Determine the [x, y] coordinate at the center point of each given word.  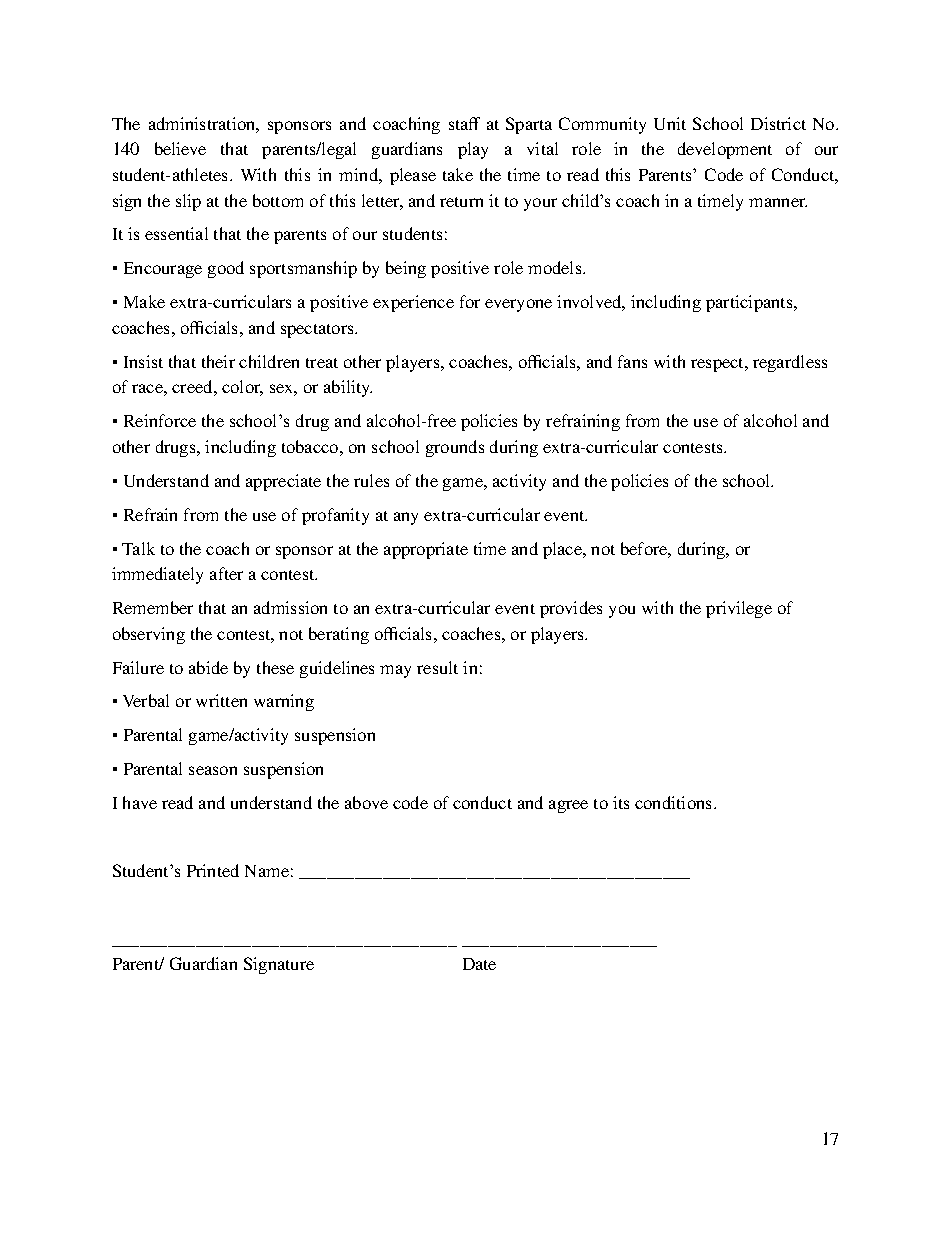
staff [464, 123]
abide [208, 667]
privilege [739, 609]
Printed [213, 870]
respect [719, 365]
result [437, 667]
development [725, 150]
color [242, 388]
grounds [455, 448]
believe [180, 148]
